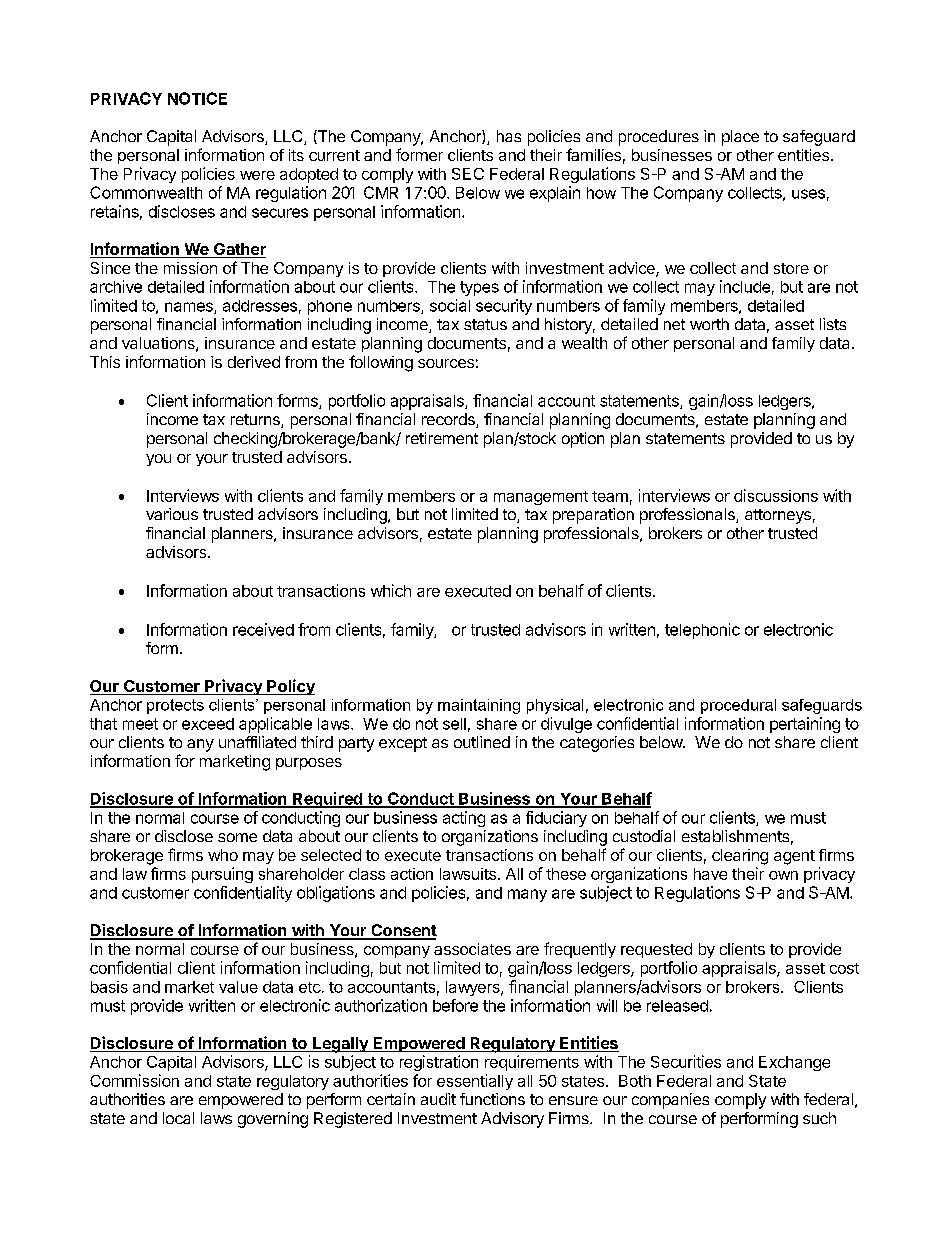  What do you see at coordinates (256, 421) in the screenshot?
I see `returns` at bounding box center [256, 421].
